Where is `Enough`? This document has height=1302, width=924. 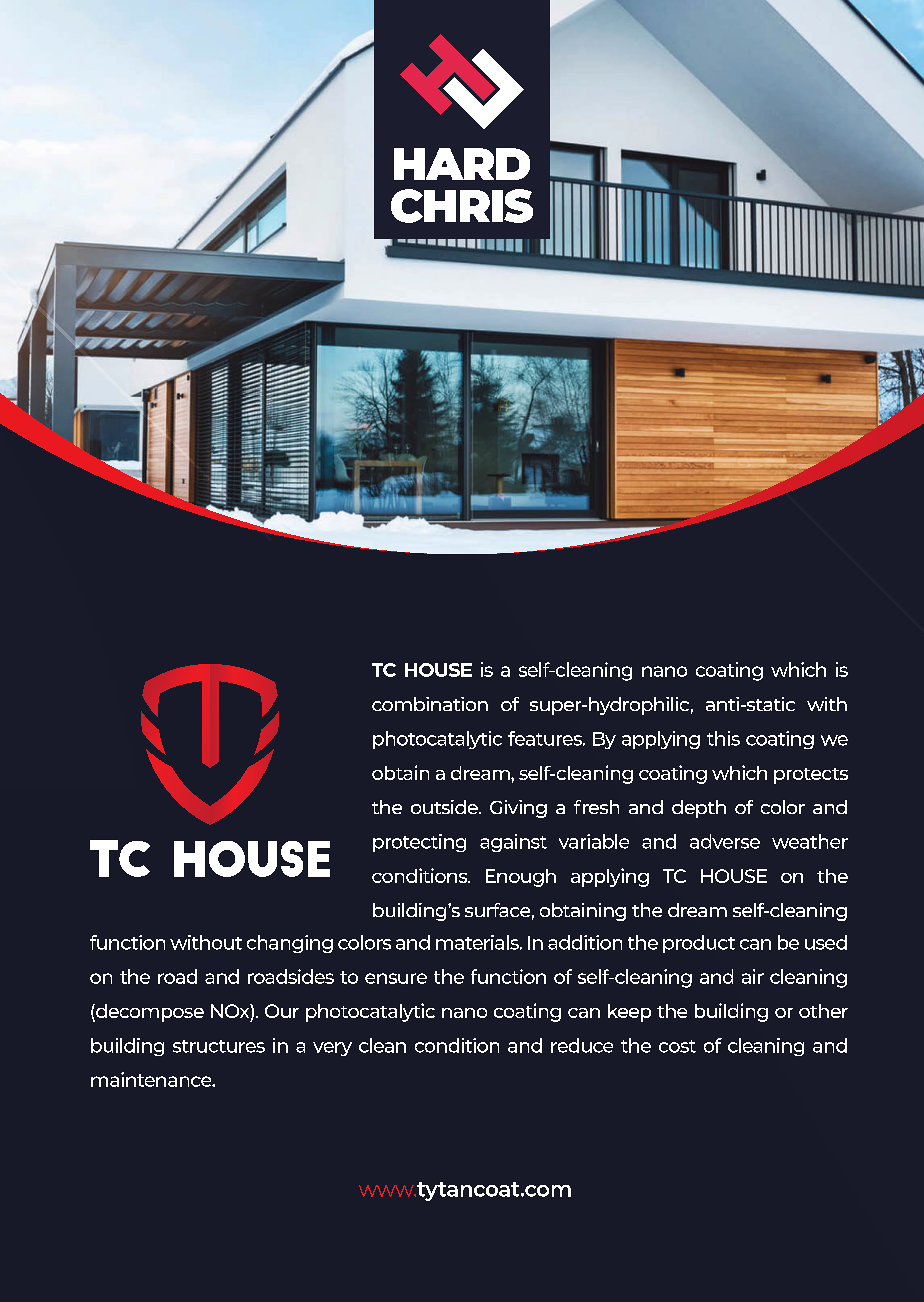 Enough is located at coordinates (521, 878).
